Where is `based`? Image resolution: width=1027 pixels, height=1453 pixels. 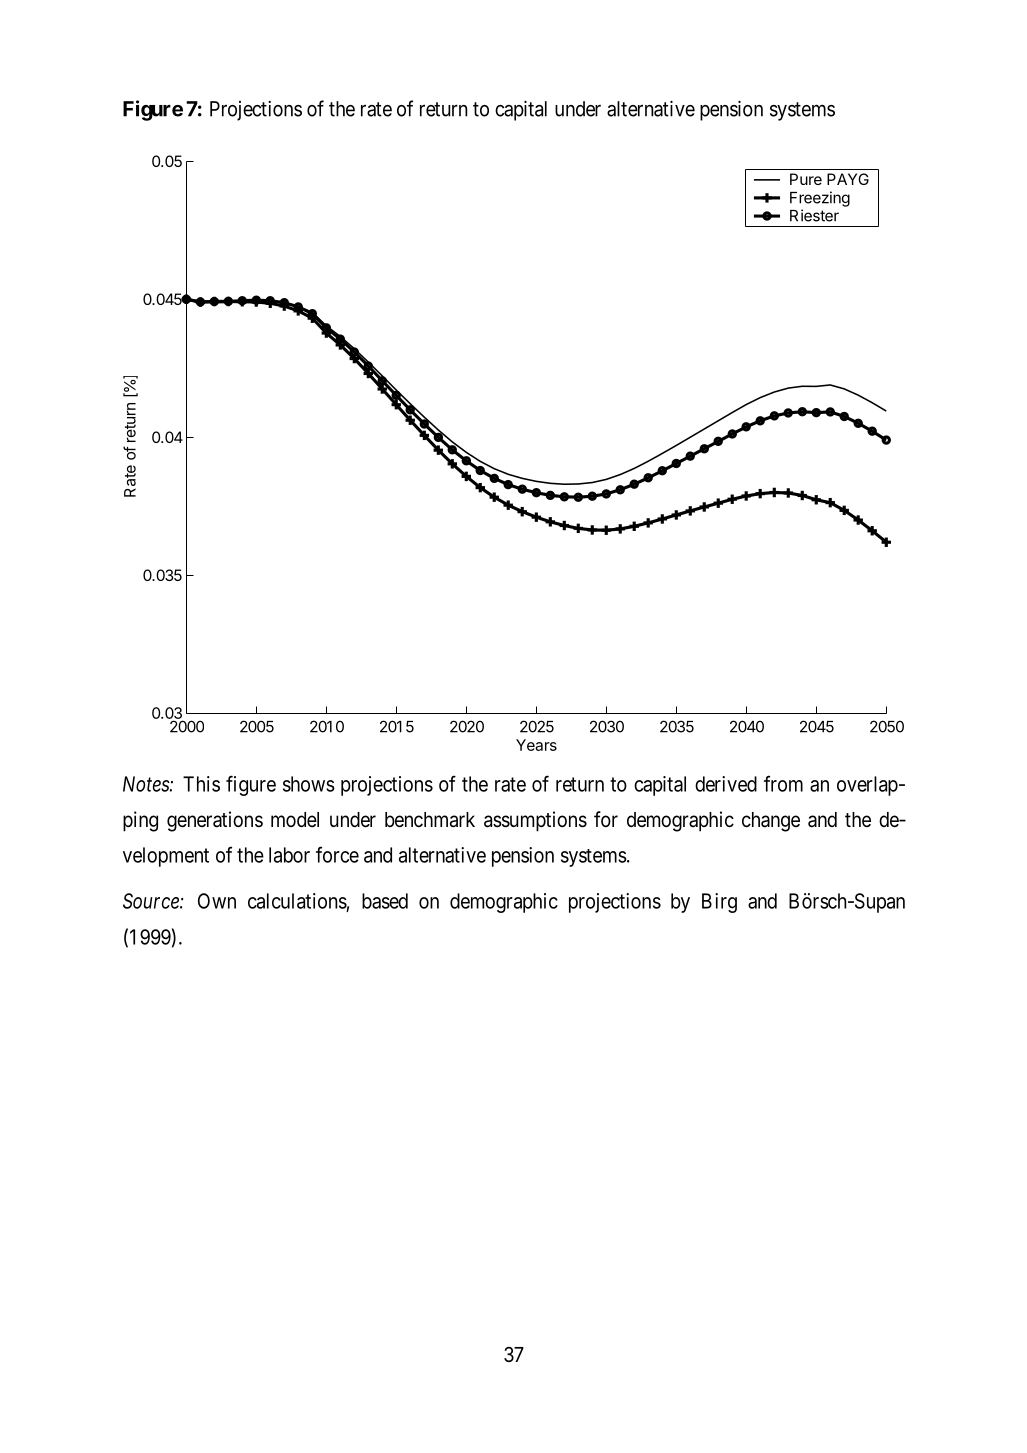 based is located at coordinates (385, 901).
